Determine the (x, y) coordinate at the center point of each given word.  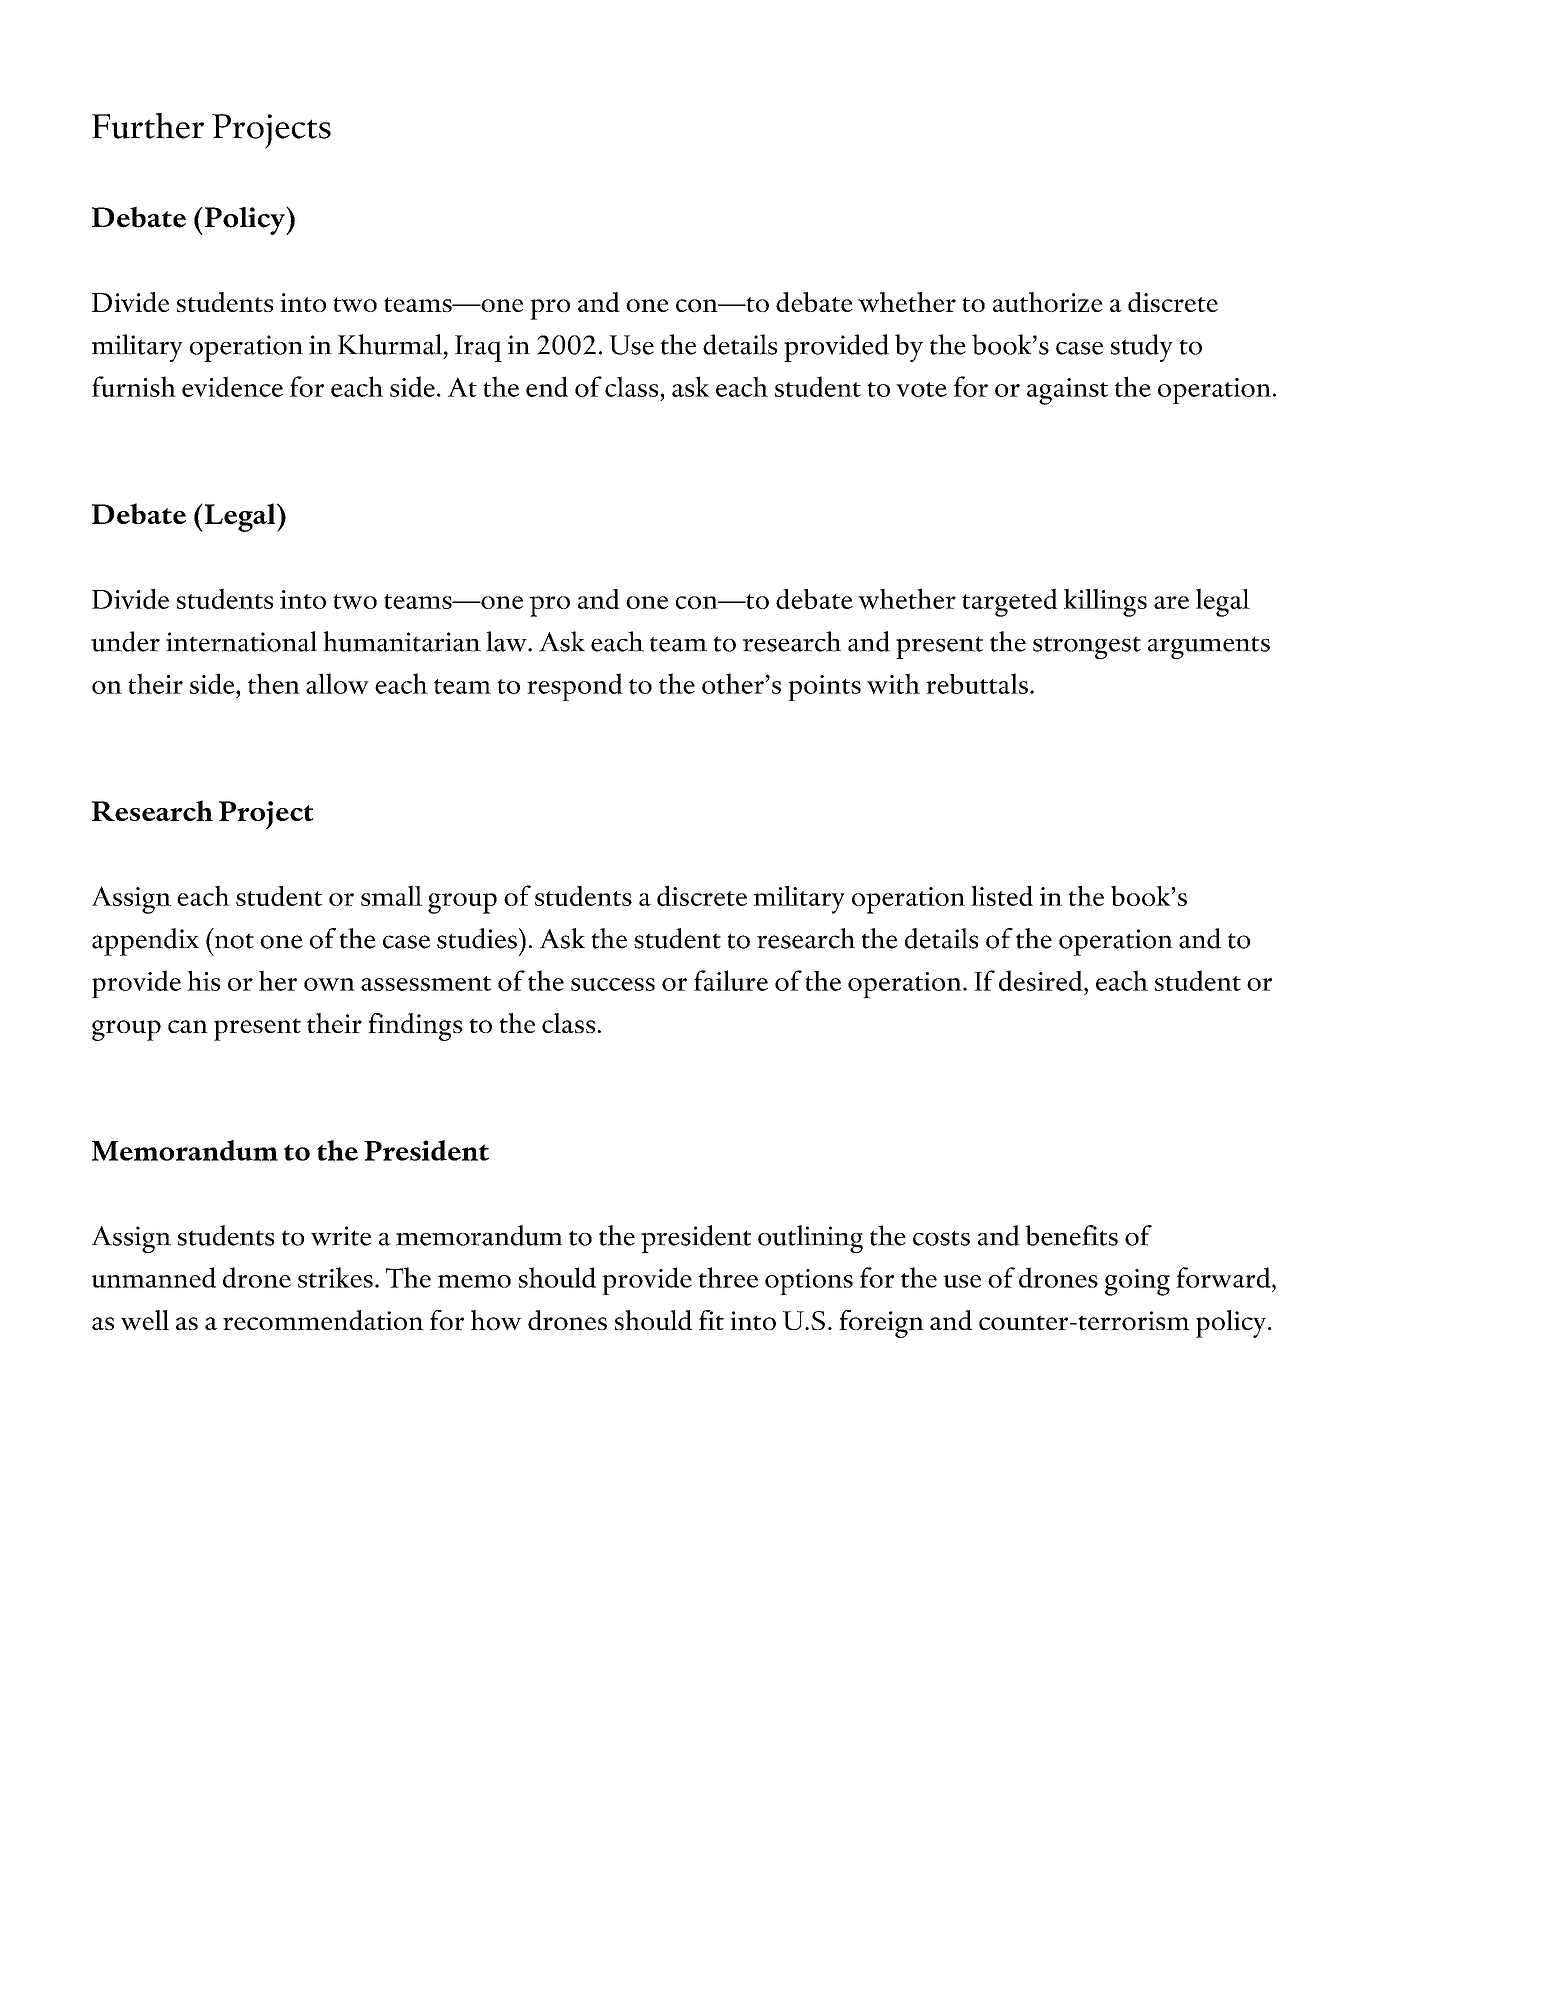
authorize (1048, 302)
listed (1002, 895)
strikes (335, 1277)
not (234, 941)
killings (1105, 602)
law (507, 641)
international (241, 641)
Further (148, 125)
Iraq (478, 348)
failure (731, 980)
